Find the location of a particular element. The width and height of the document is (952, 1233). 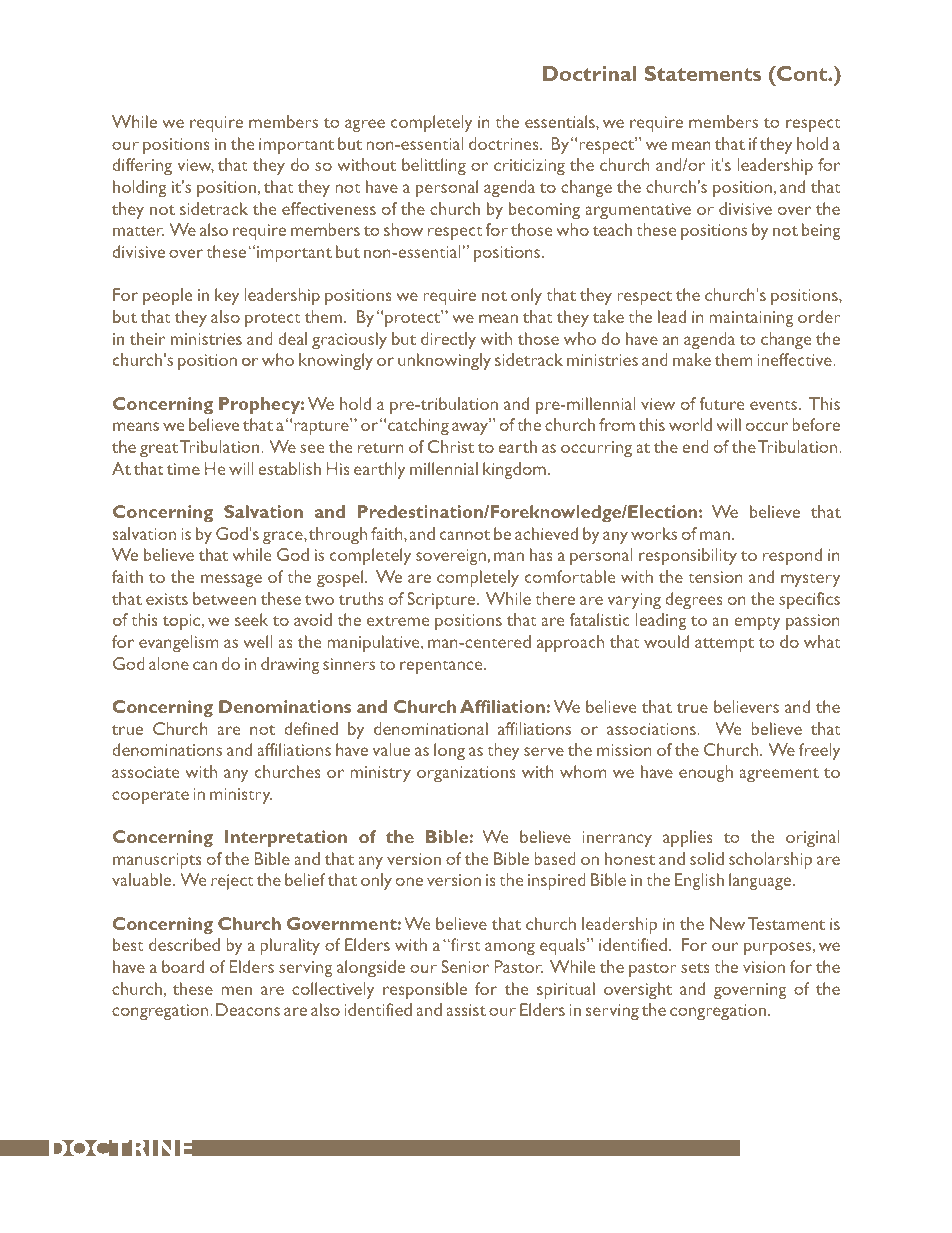

responsibility is located at coordinates (688, 556).
